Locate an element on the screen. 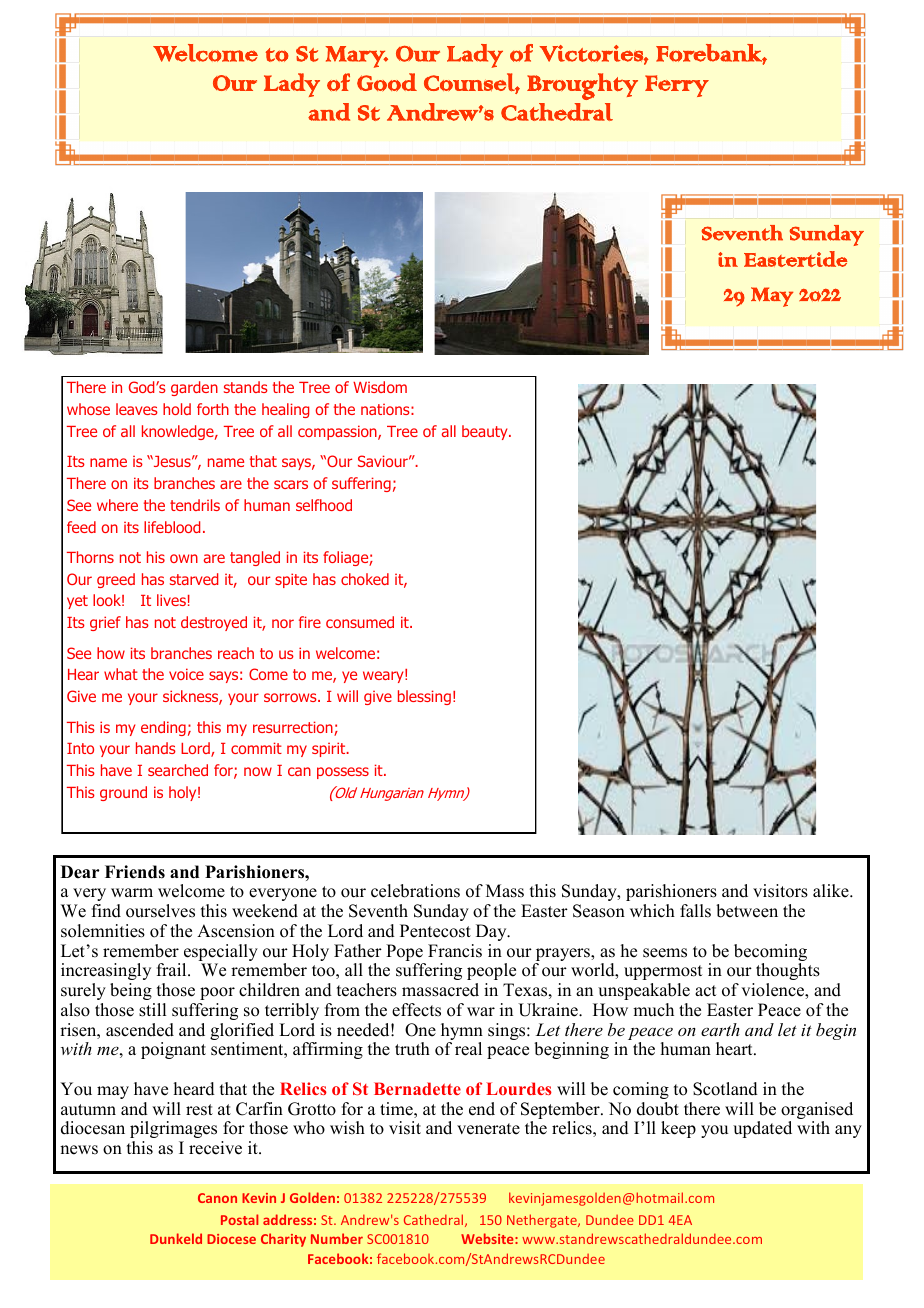 Image resolution: width=924 pixels, height=1308 pixels. between is located at coordinates (747, 911).
